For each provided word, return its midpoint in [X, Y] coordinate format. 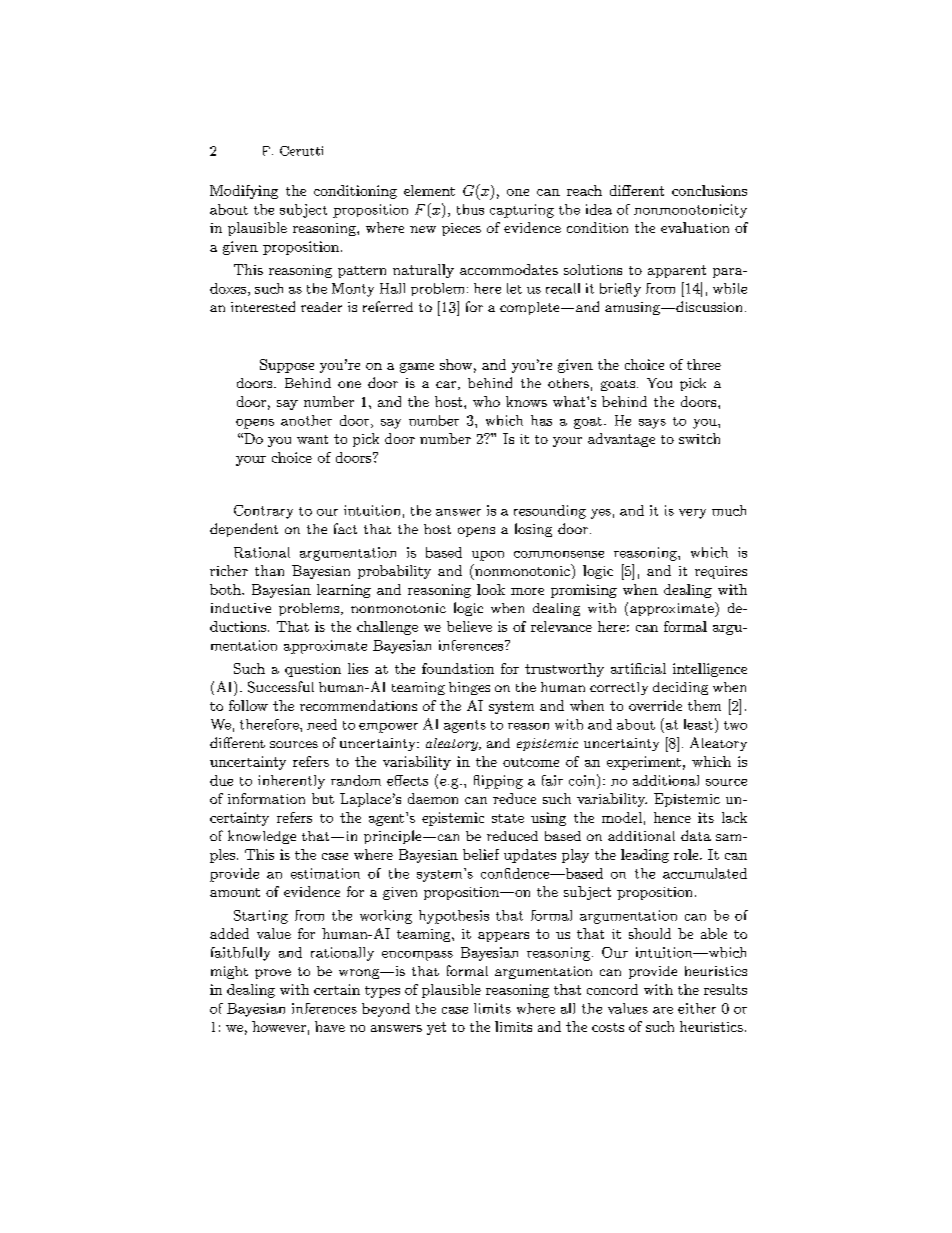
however [279, 1026]
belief [481, 854]
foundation [458, 668]
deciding [680, 688]
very [692, 514]
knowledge [262, 837]
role [686, 854]
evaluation [695, 227]
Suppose [287, 366]
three [704, 364]
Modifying [244, 192]
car [446, 384]
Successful [281, 687]
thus [470, 209]
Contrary [263, 512]
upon [488, 556]
